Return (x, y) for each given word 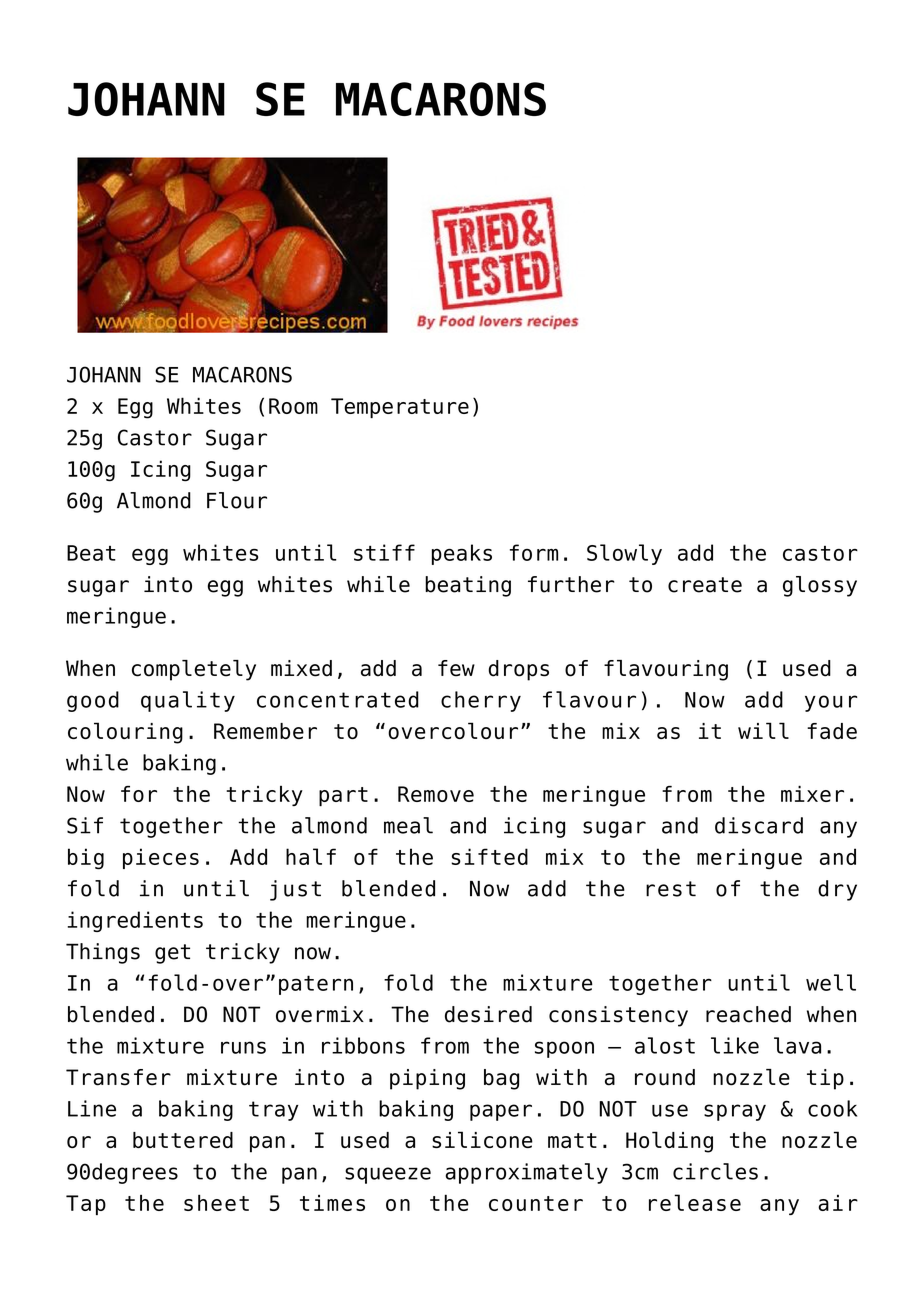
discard (759, 825)
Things (103, 953)
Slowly (624, 554)
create (705, 585)
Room (293, 406)
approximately (527, 1173)
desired (488, 1014)
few (456, 668)
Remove (436, 794)
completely (194, 670)
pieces (161, 858)
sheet (216, 1202)
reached (748, 1014)
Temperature (400, 408)
